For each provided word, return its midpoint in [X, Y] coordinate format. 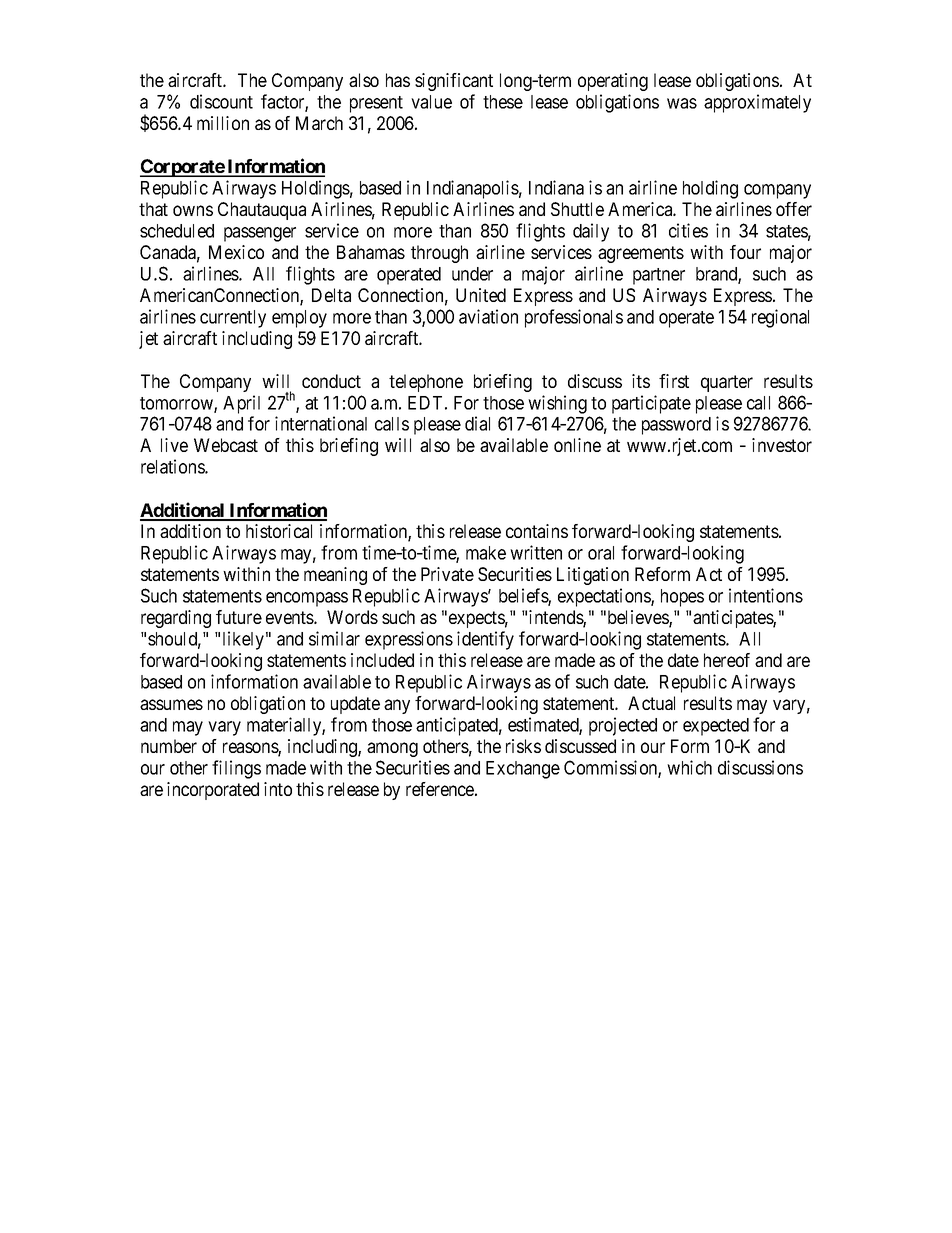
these [503, 102]
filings [236, 769]
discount [221, 101]
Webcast [226, 445]
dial [477, 423]
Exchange [523, 770]
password [676, 426]
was [682, 103]
